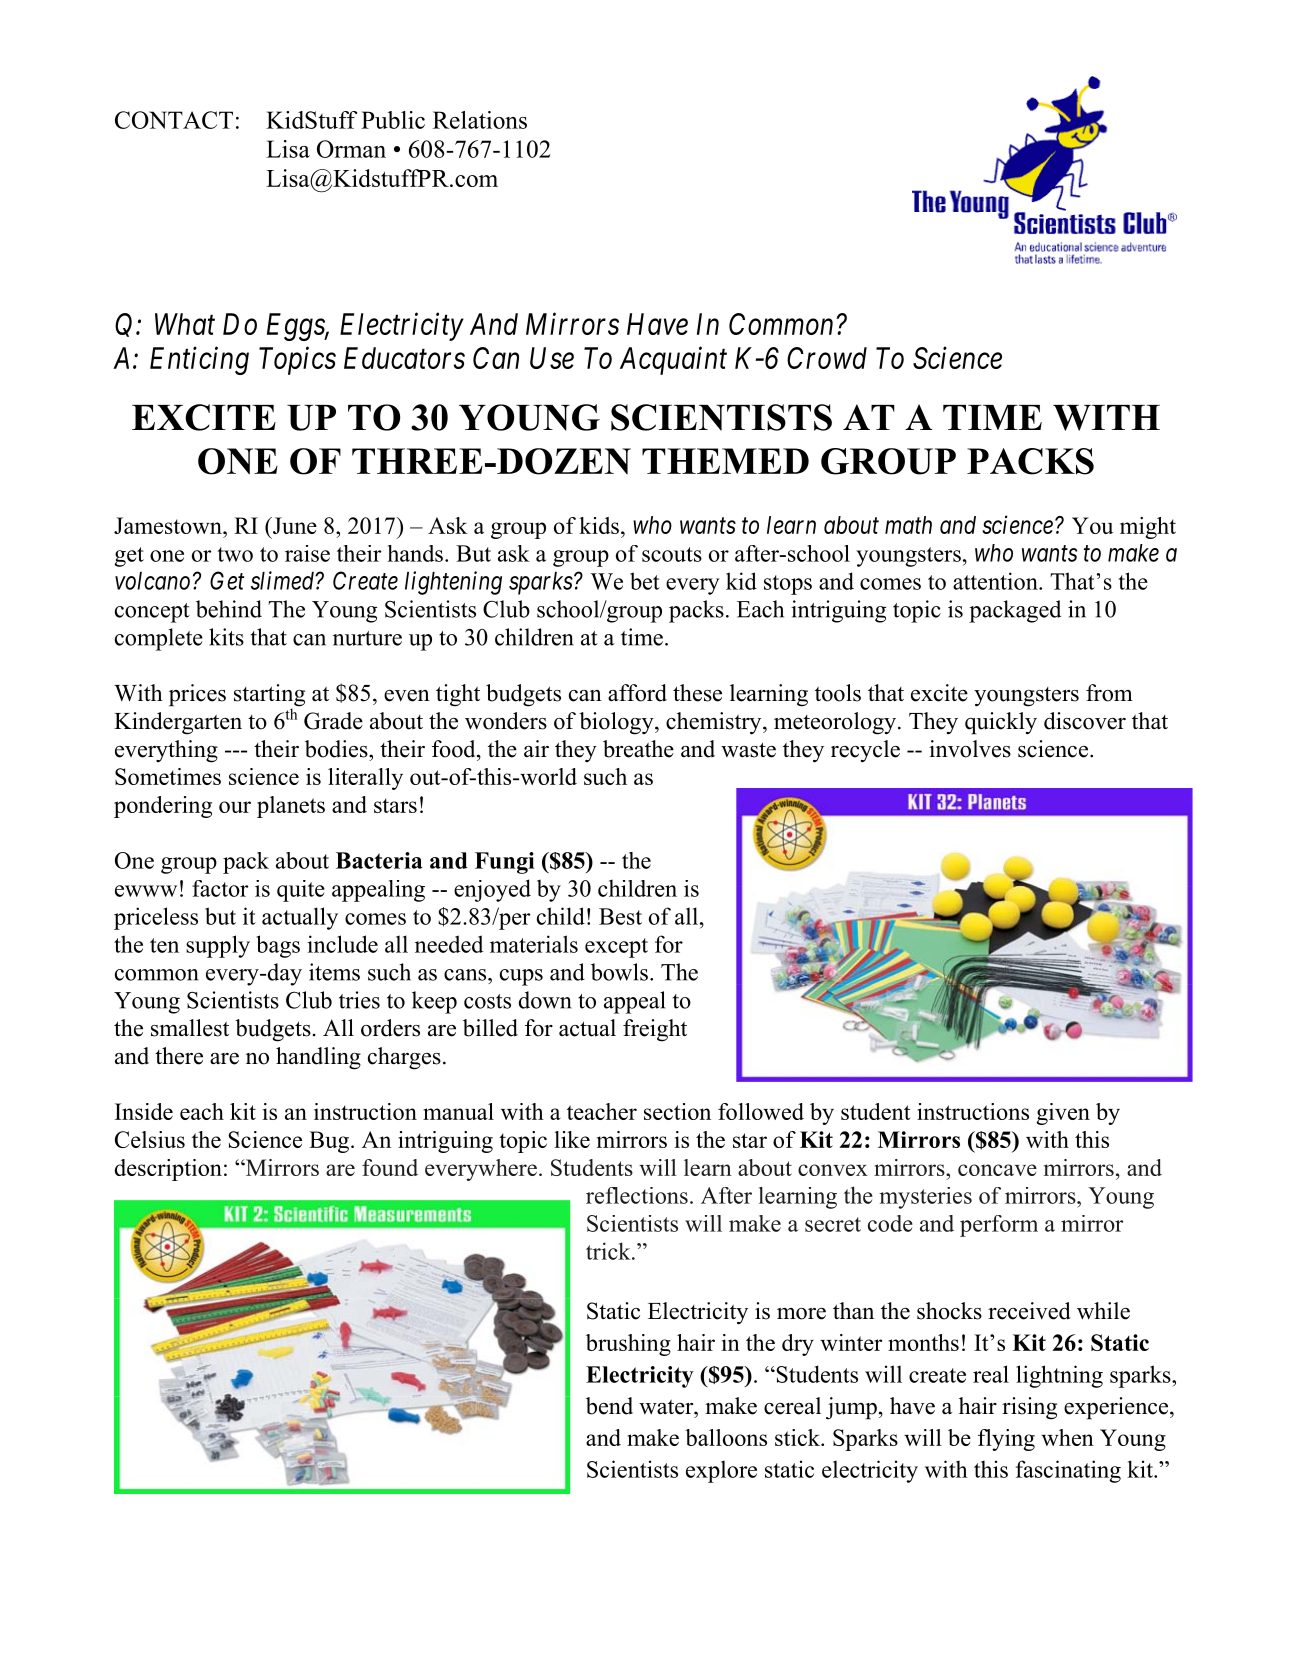 The width and height of the document is (1292, 1672). What do you see at coordinates (970, 749) in the document?
I see `involves` at bounding box center [970, 749].
